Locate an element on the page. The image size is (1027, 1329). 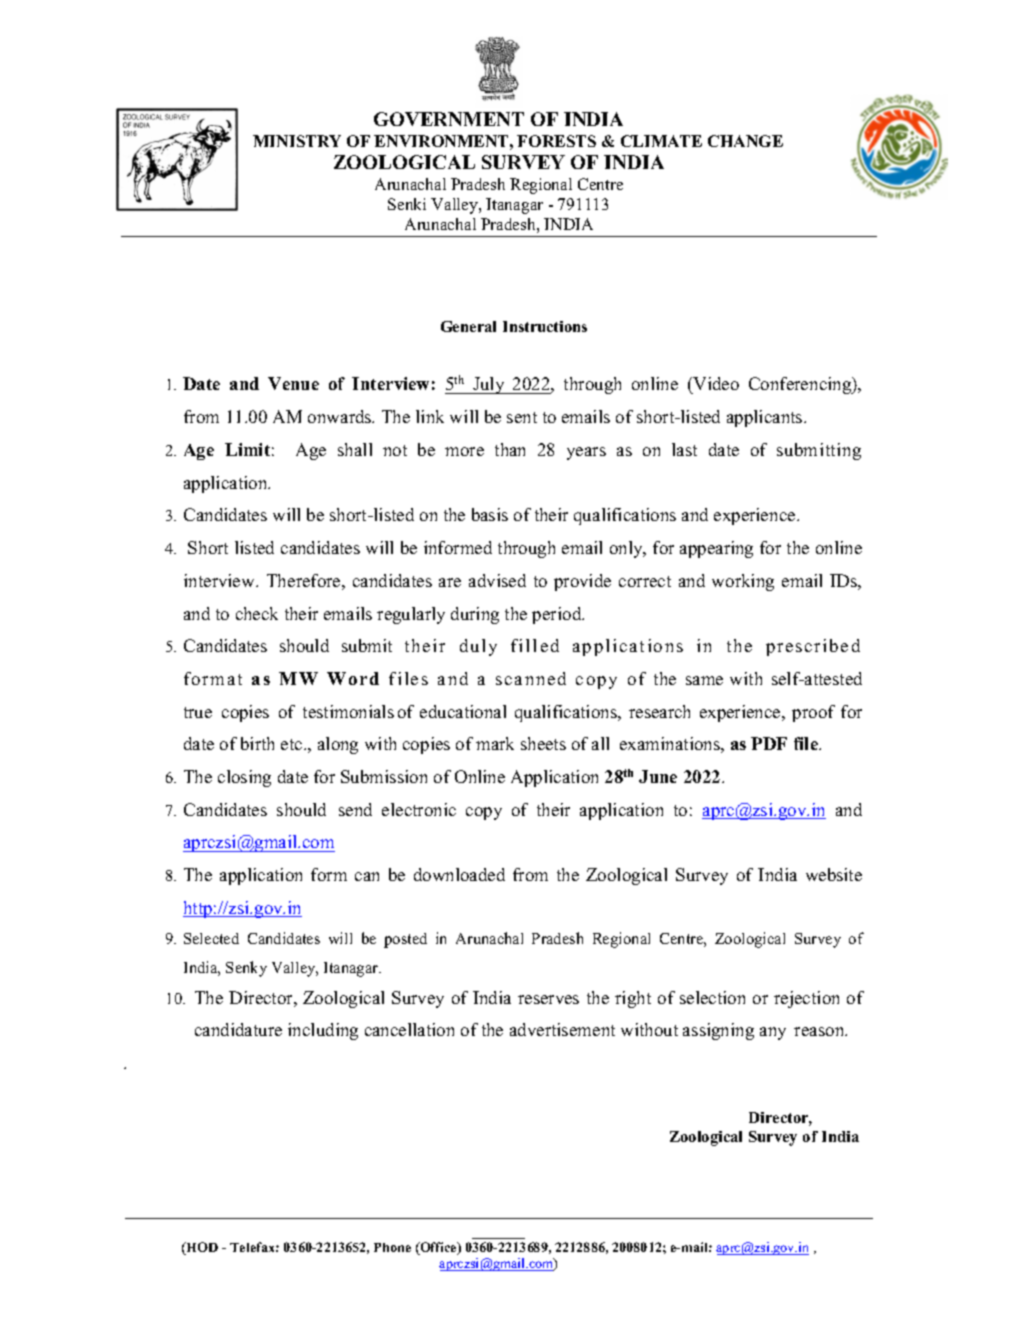
MINISTRY is located at coordinates (297, 141).
